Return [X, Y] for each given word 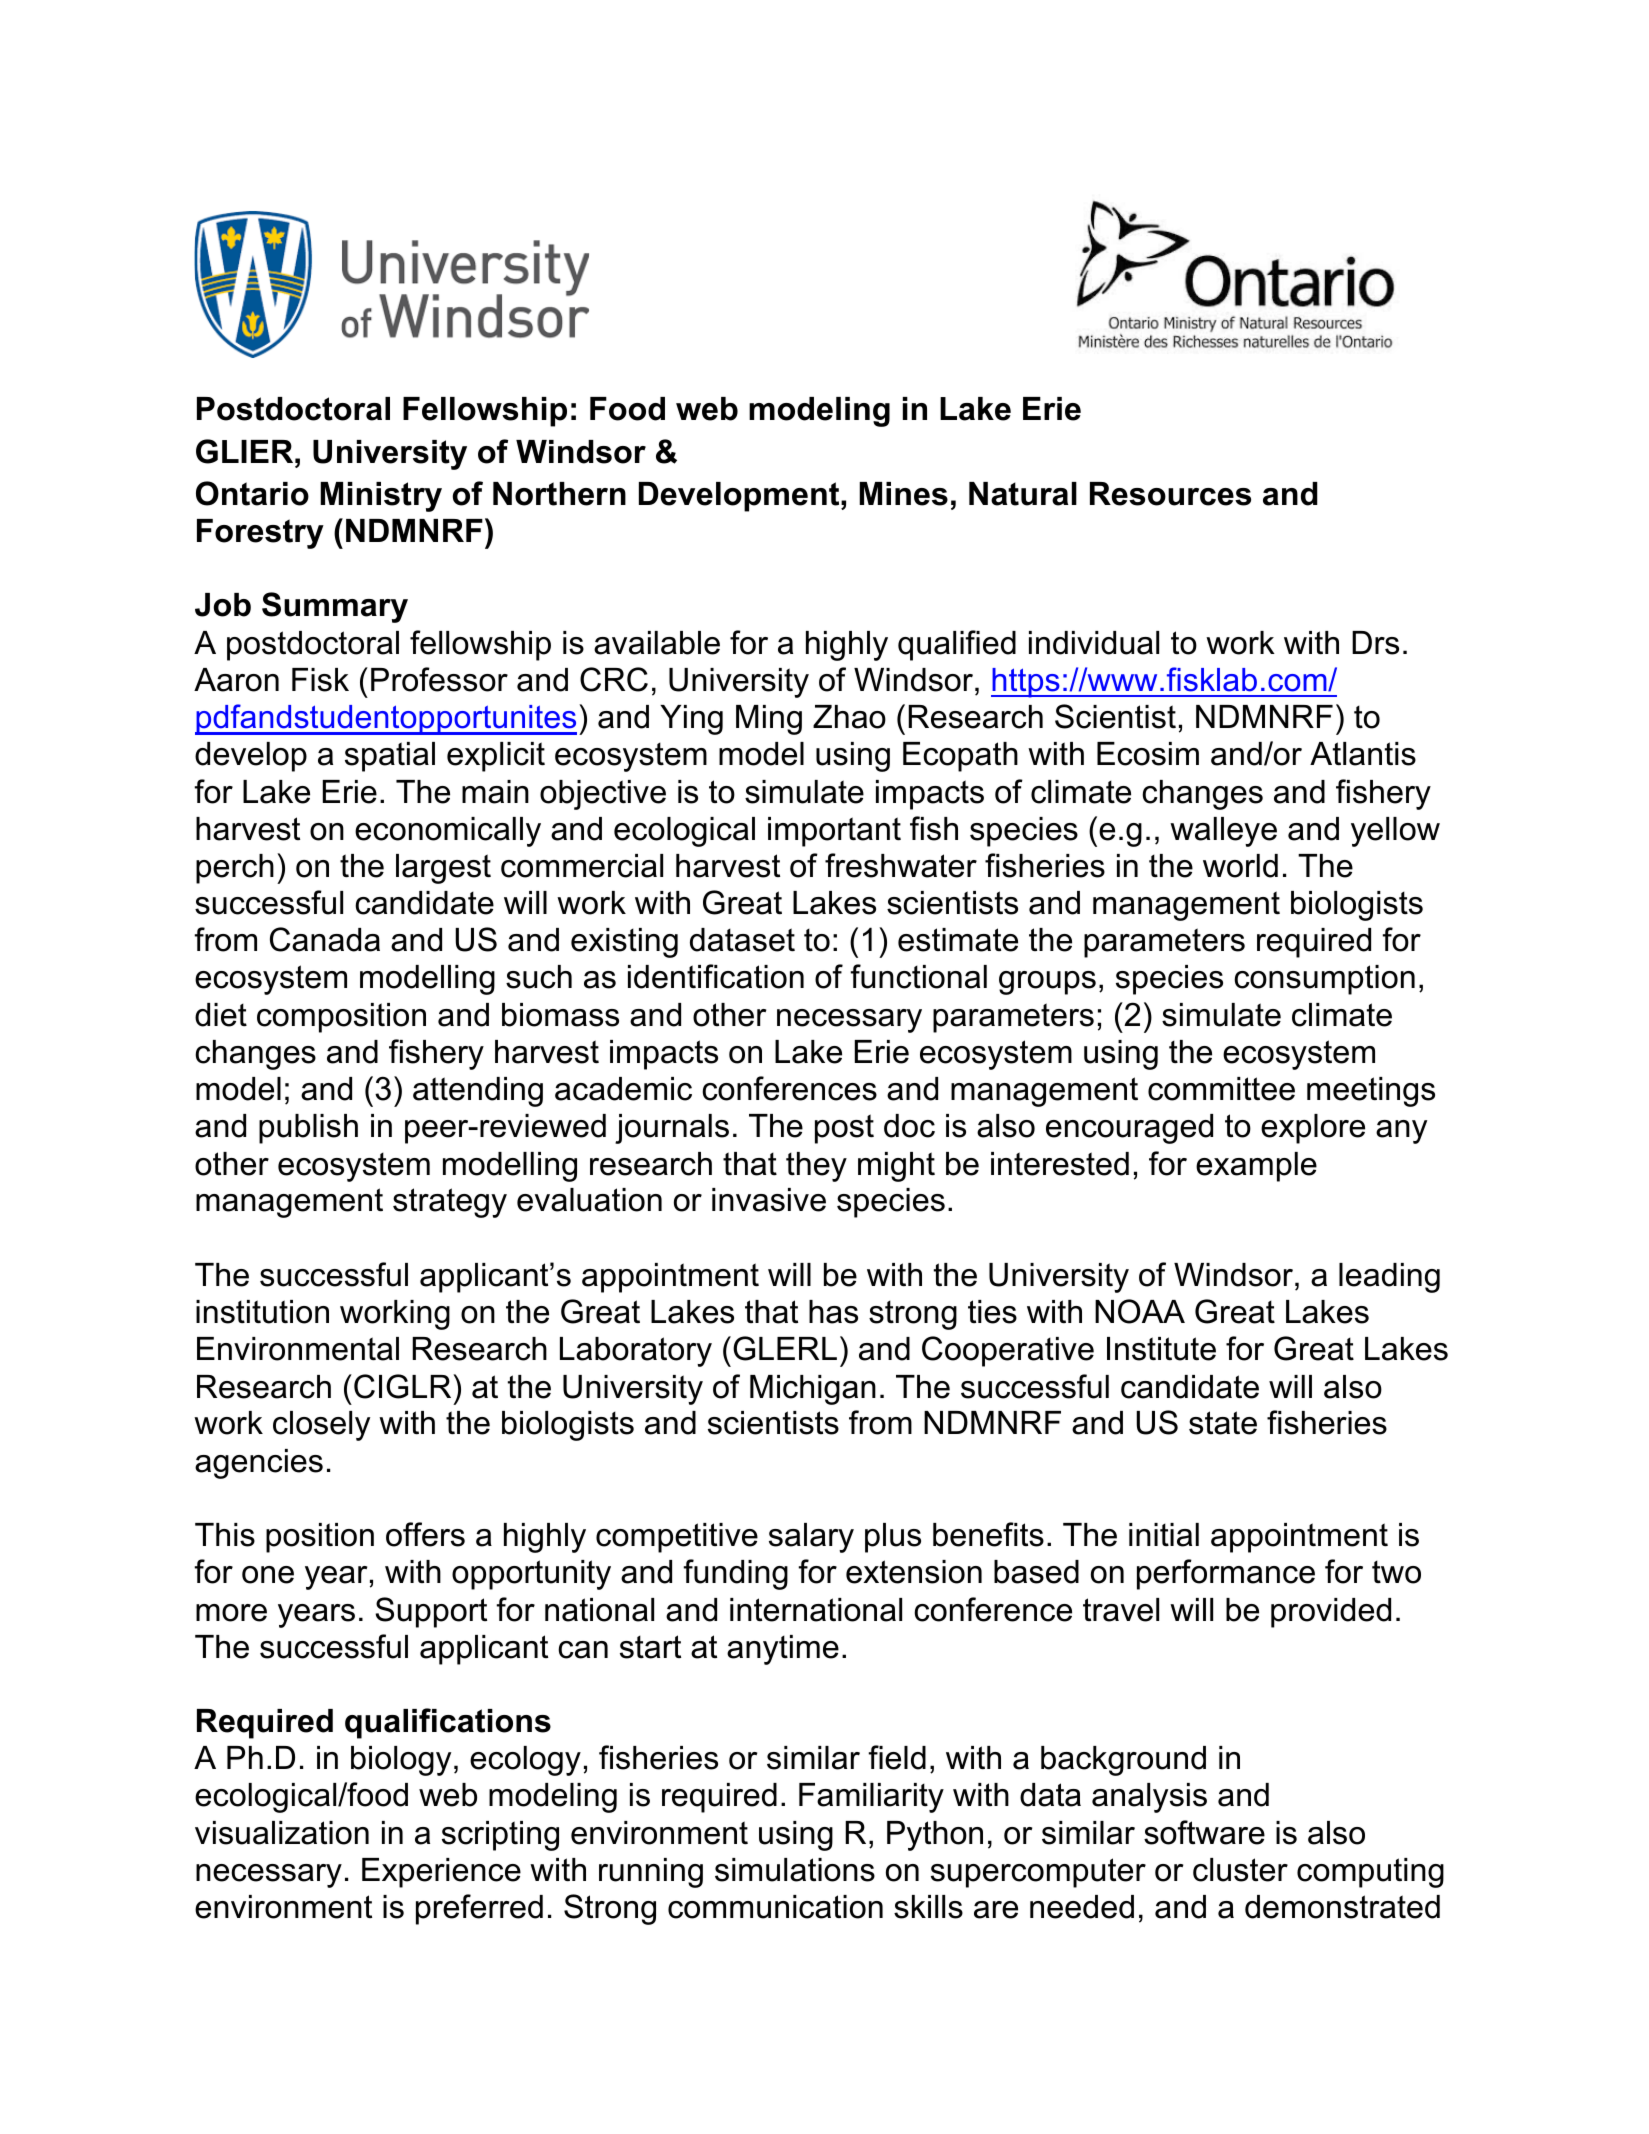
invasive [769, 1200]
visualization [282, 1833]
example [1256, 1167]
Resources [1170, 494]
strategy [450, 1203]
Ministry [381, 497]
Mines [903, 494]
